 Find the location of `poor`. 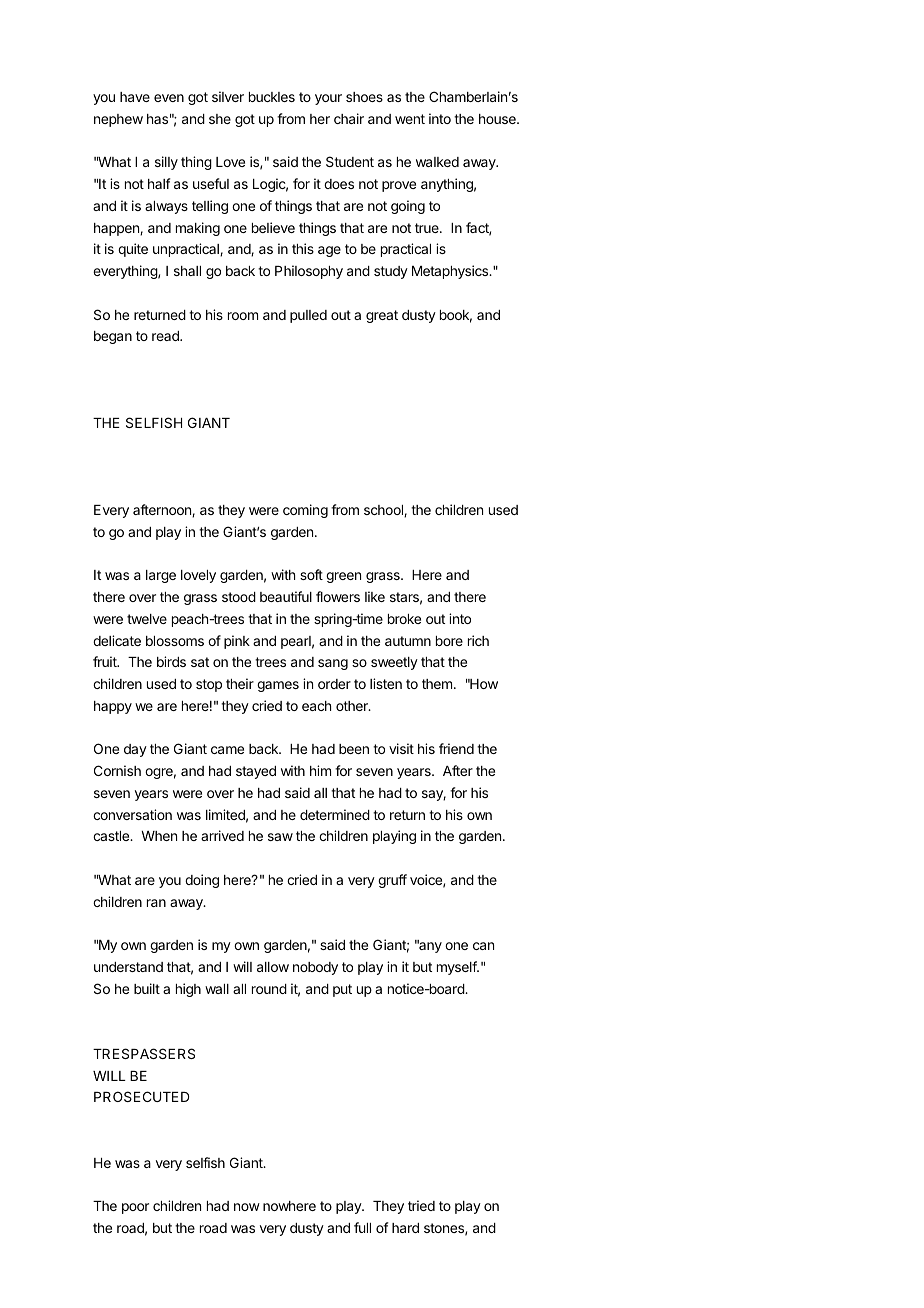

poor is located at coordinates (135, 1208).
